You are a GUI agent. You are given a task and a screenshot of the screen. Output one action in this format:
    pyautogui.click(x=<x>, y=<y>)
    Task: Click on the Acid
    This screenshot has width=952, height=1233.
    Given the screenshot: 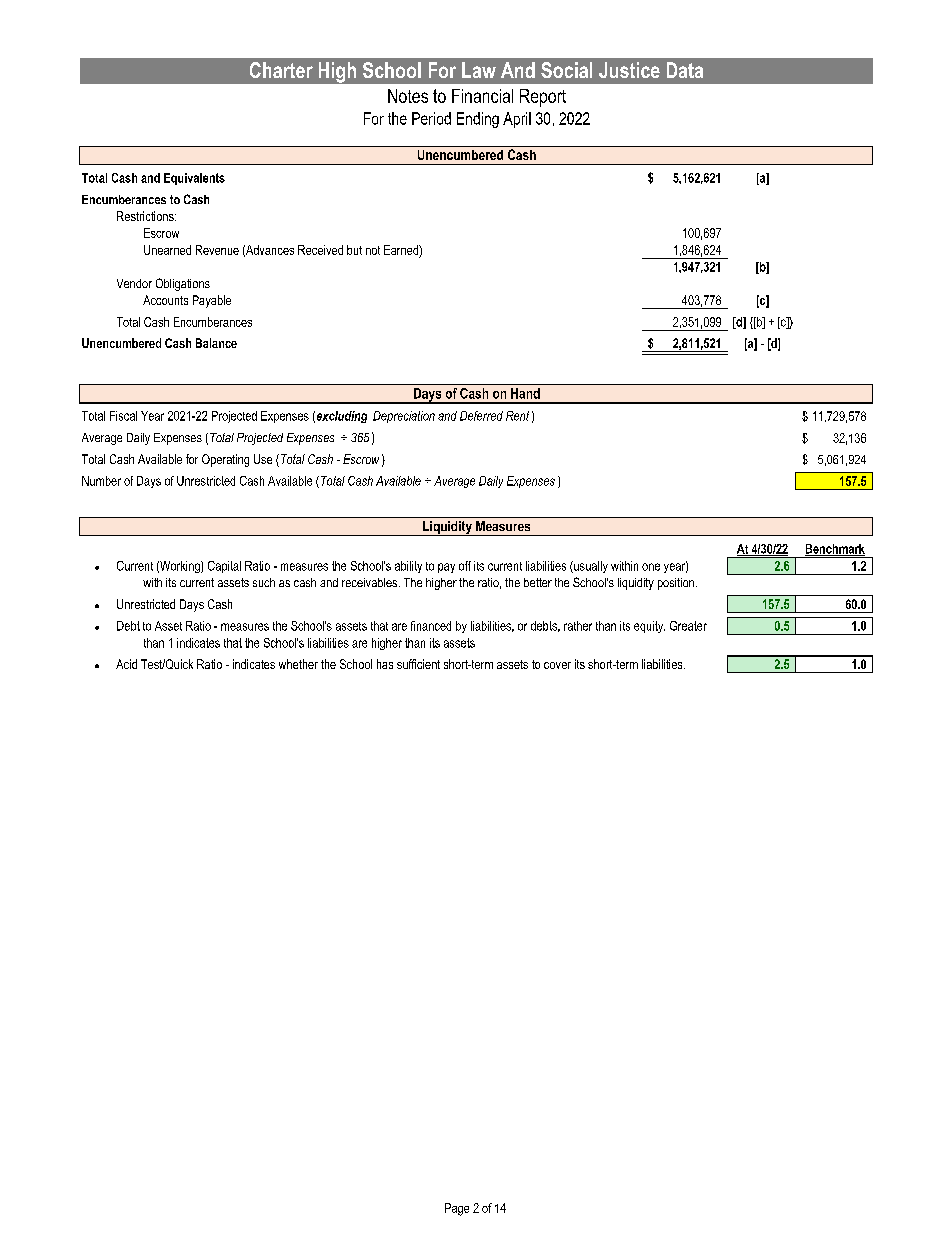 What is the action you would take?
    pyautogui.click(x=126, y=664)
